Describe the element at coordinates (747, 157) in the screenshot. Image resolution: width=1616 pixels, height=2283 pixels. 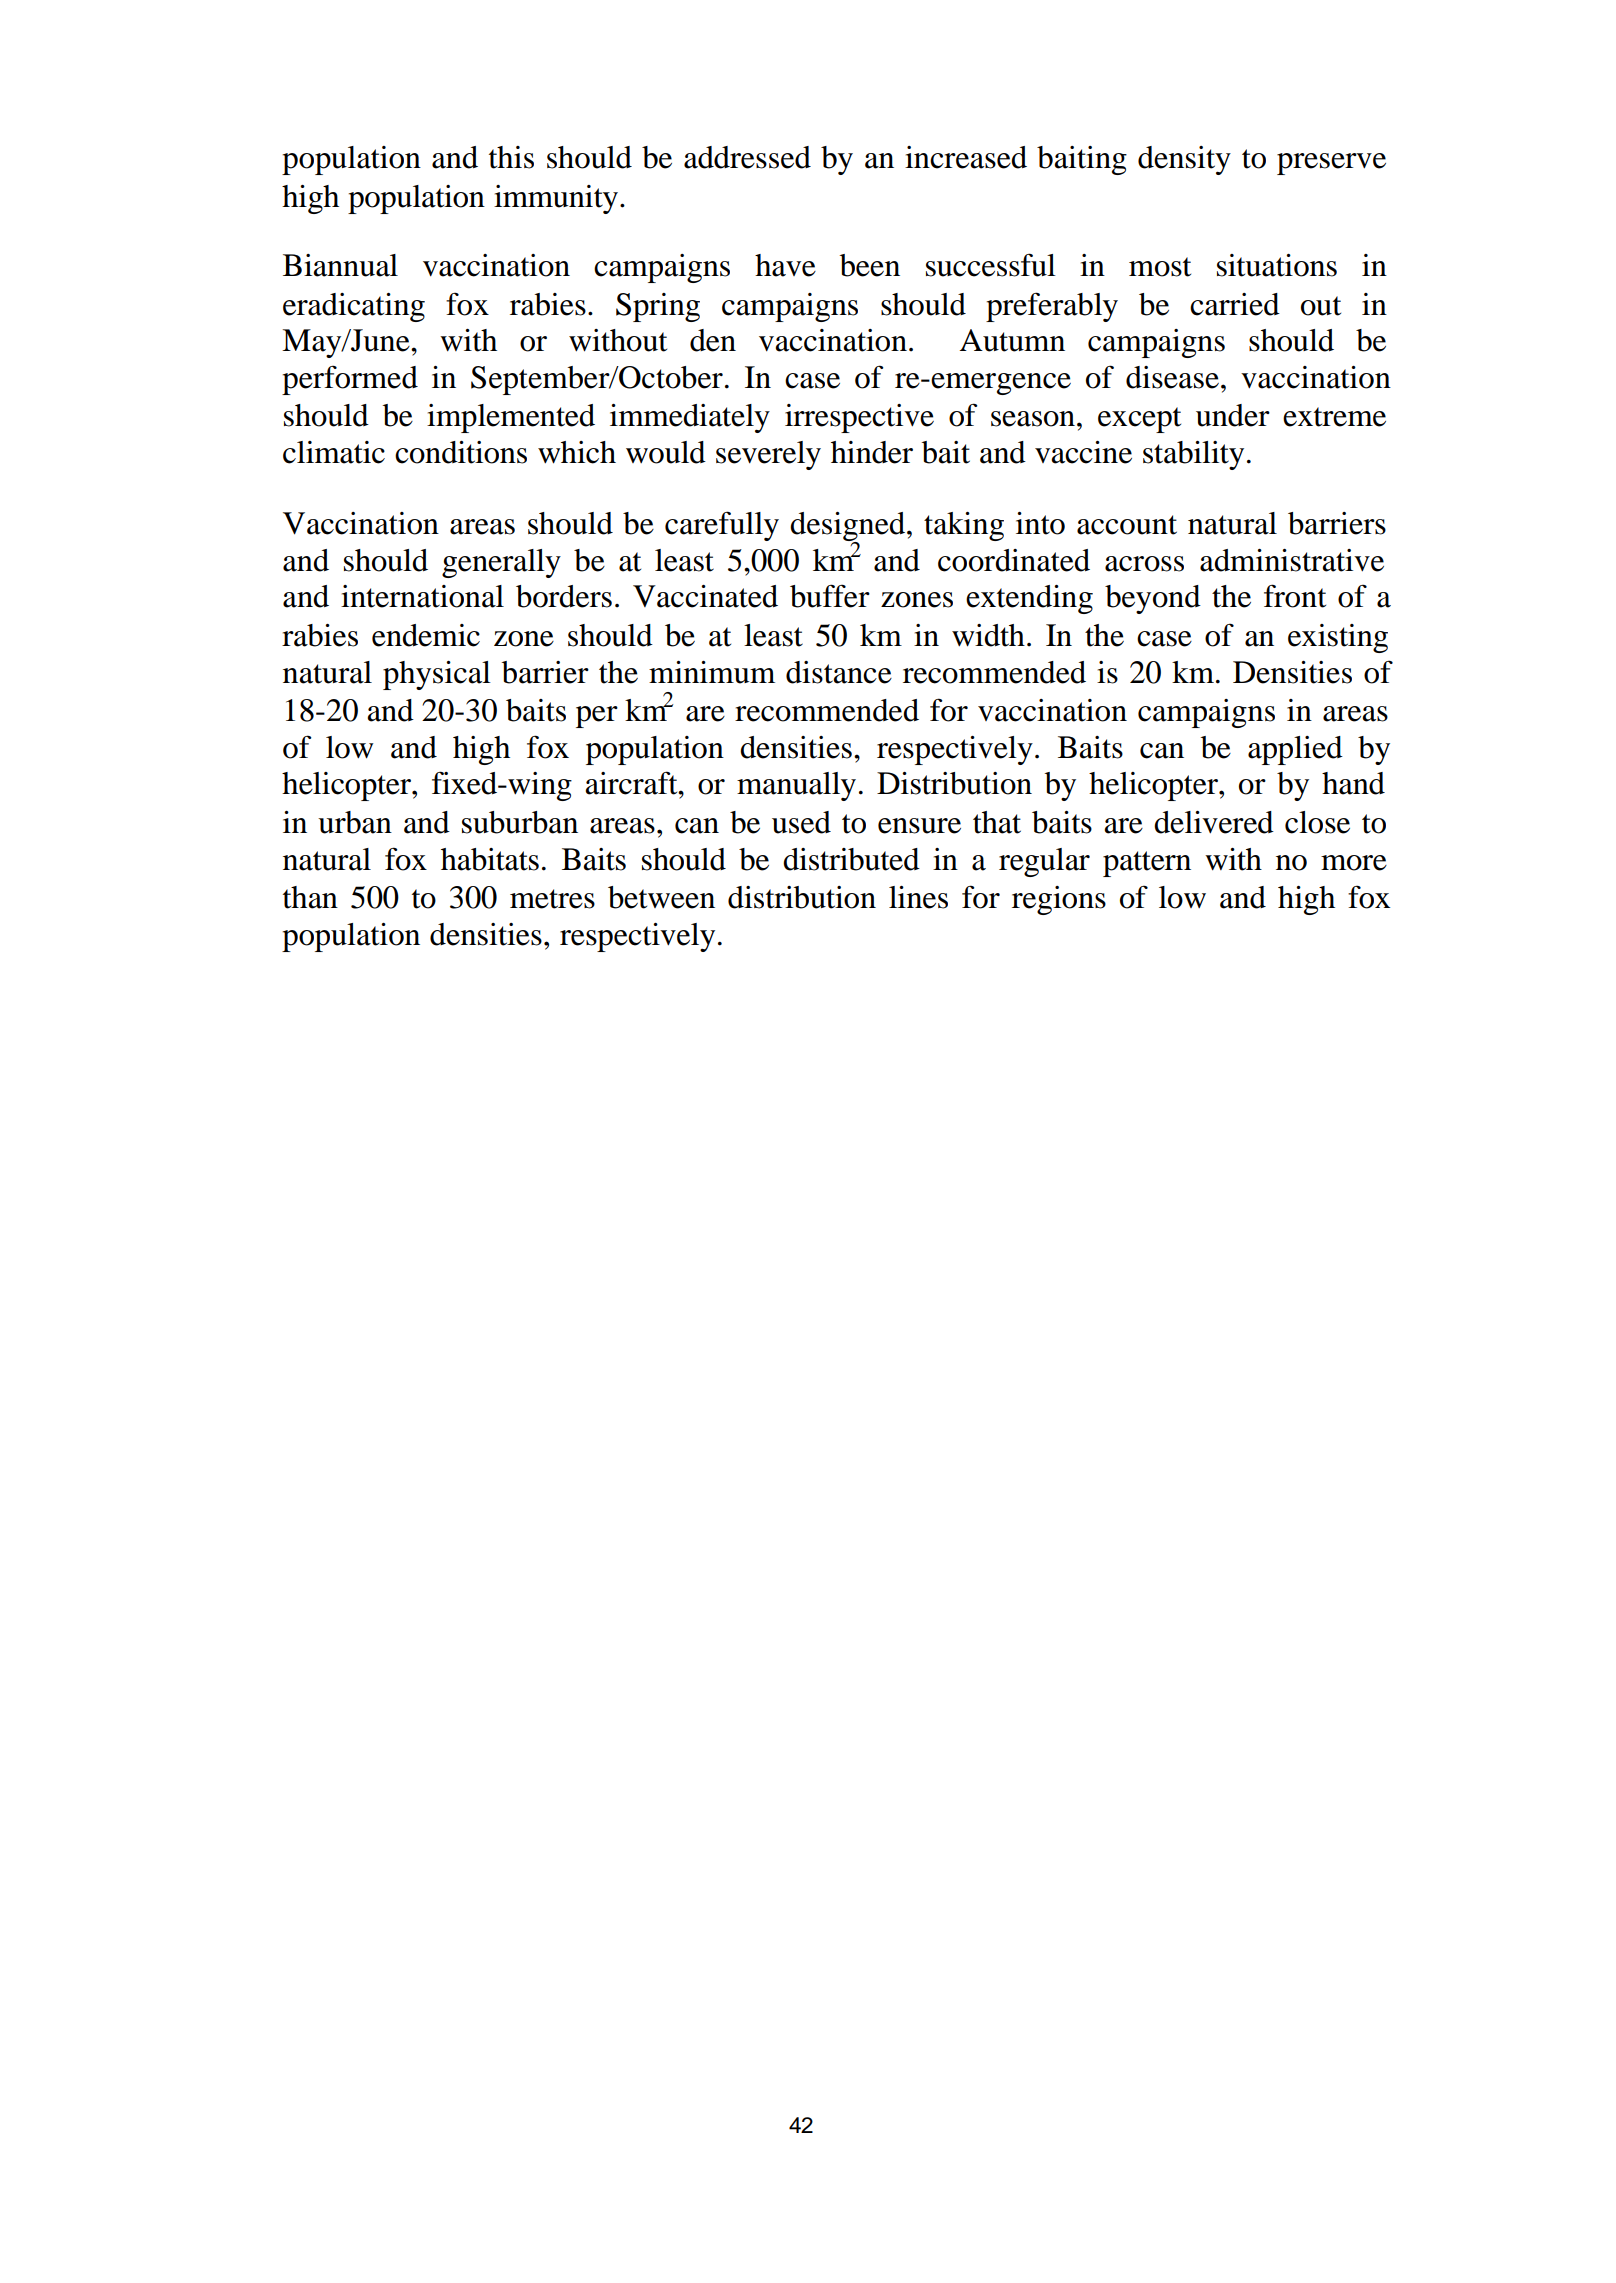
I see `addressed` at that location.
